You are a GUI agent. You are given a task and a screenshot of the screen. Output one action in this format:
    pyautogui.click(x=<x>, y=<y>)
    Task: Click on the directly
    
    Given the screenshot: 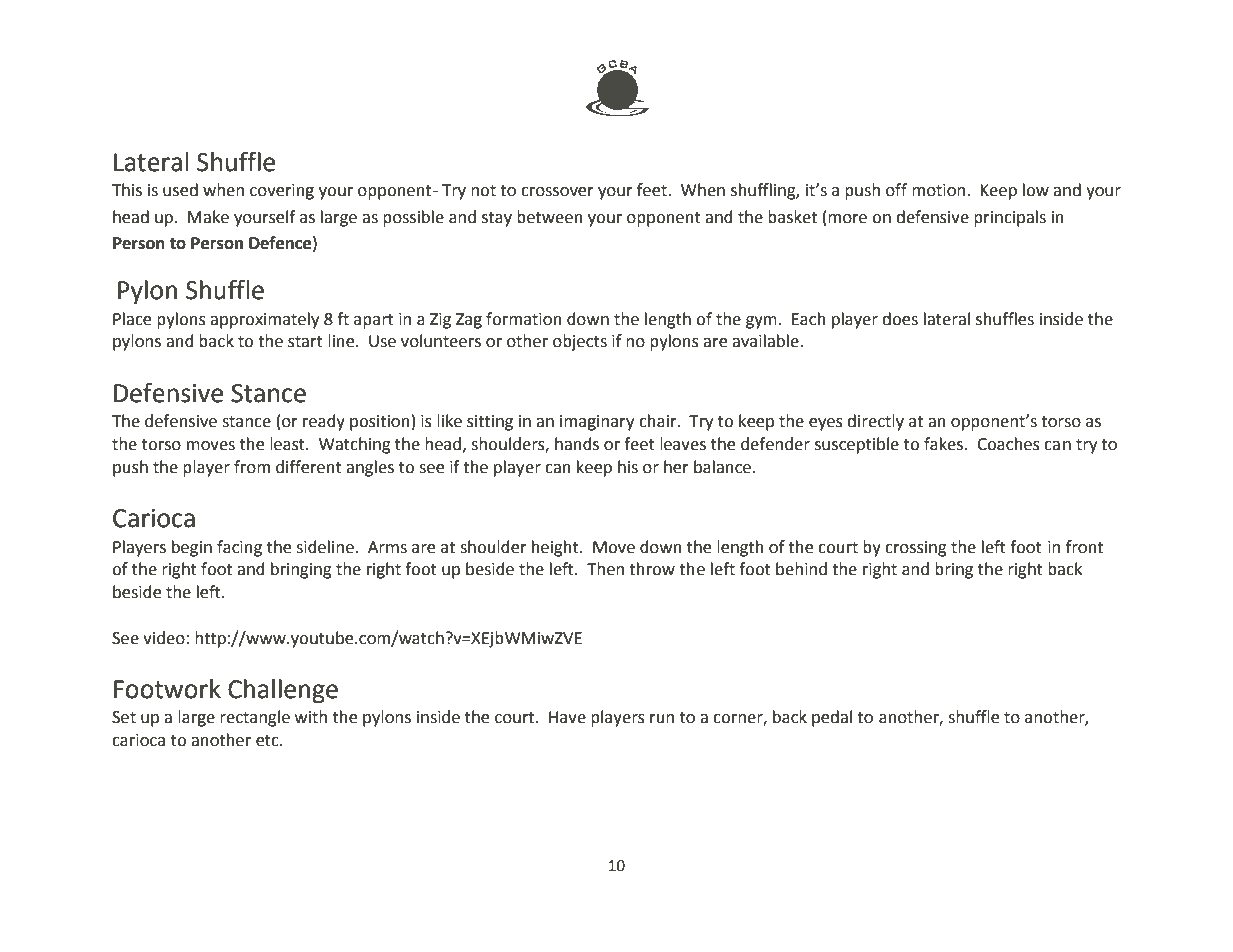 What is the action you would take?
    pyautogui.click(x=875, y=422)
